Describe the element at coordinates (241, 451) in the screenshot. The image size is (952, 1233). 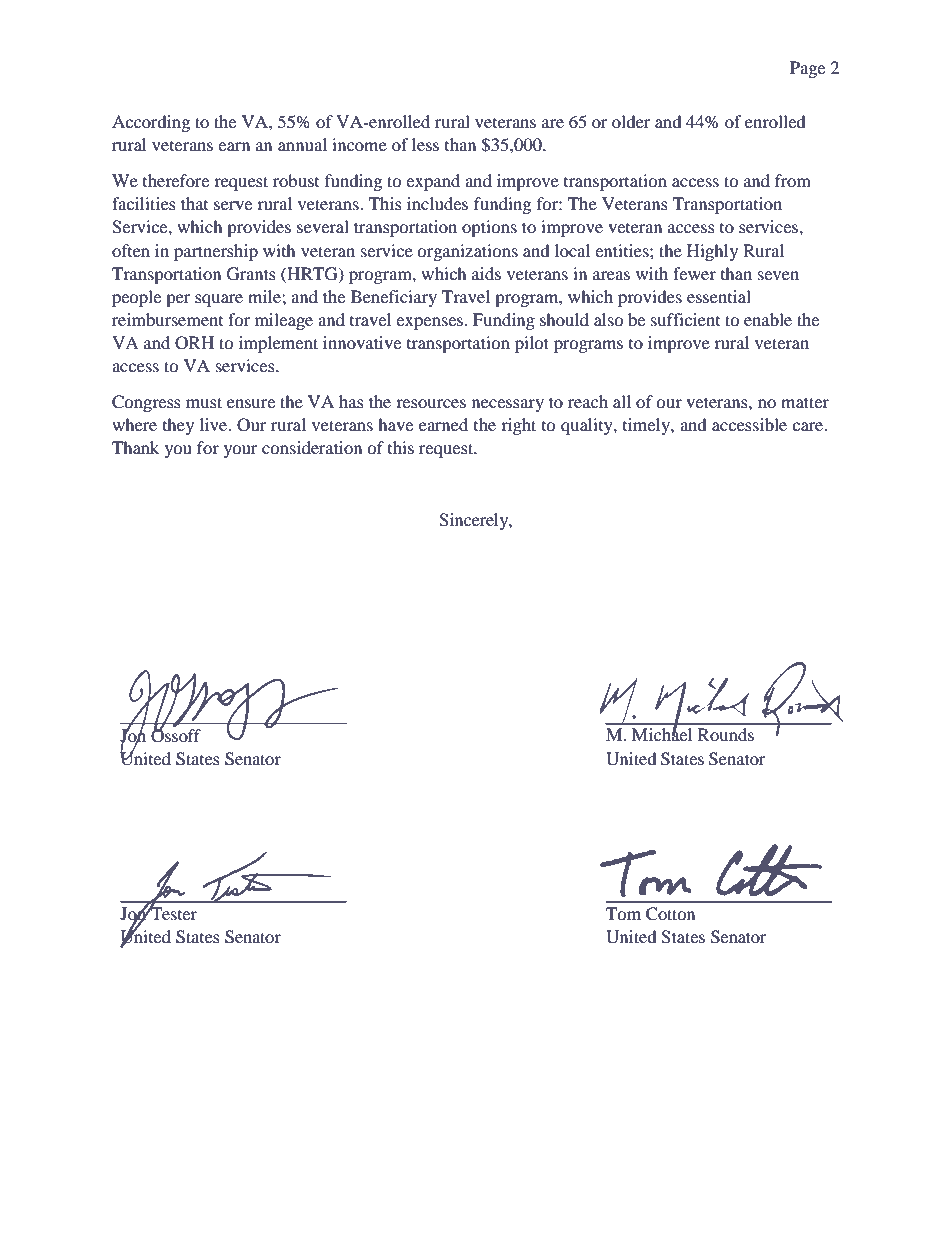
I see `your` at that location.
